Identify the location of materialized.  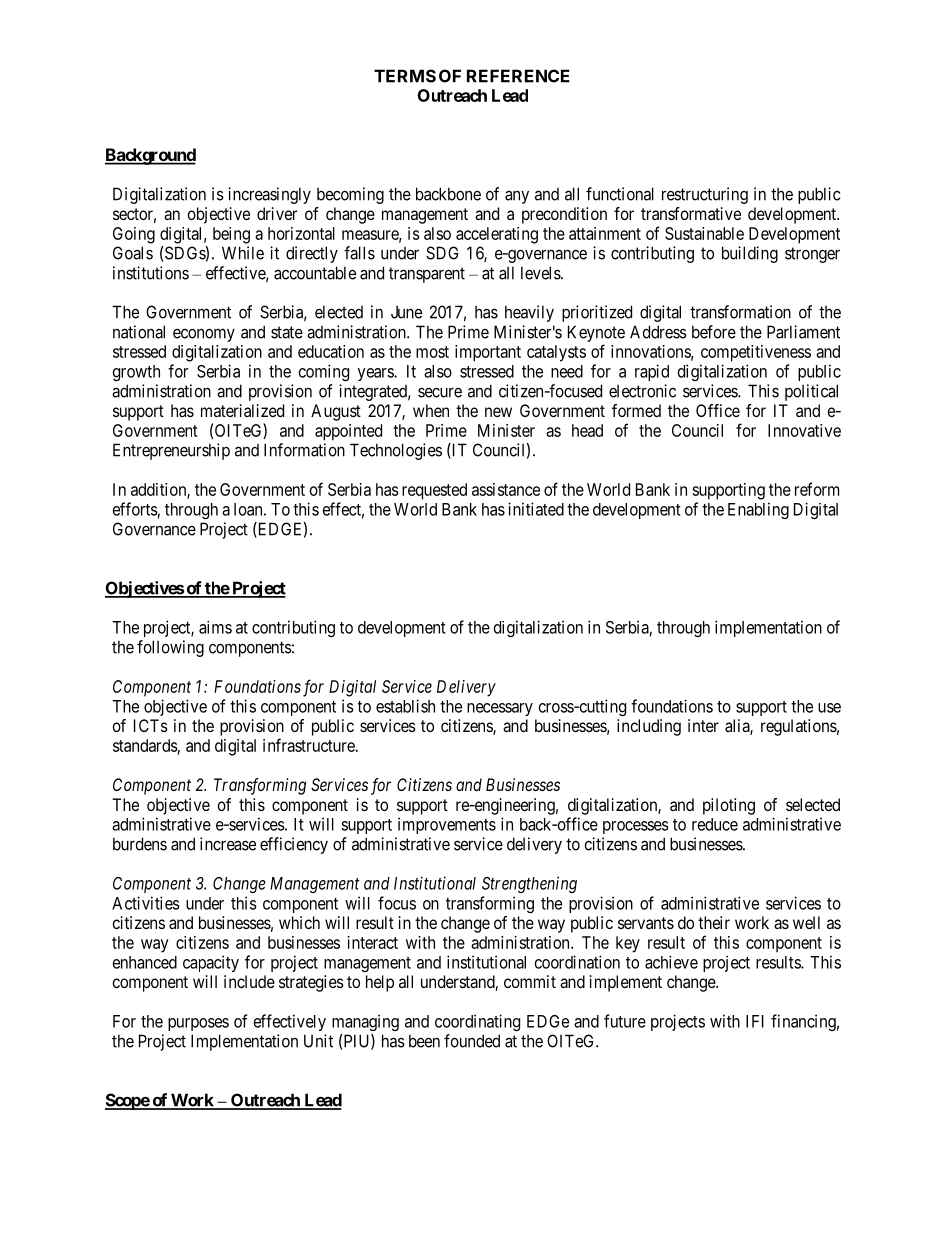
(242, 410).
